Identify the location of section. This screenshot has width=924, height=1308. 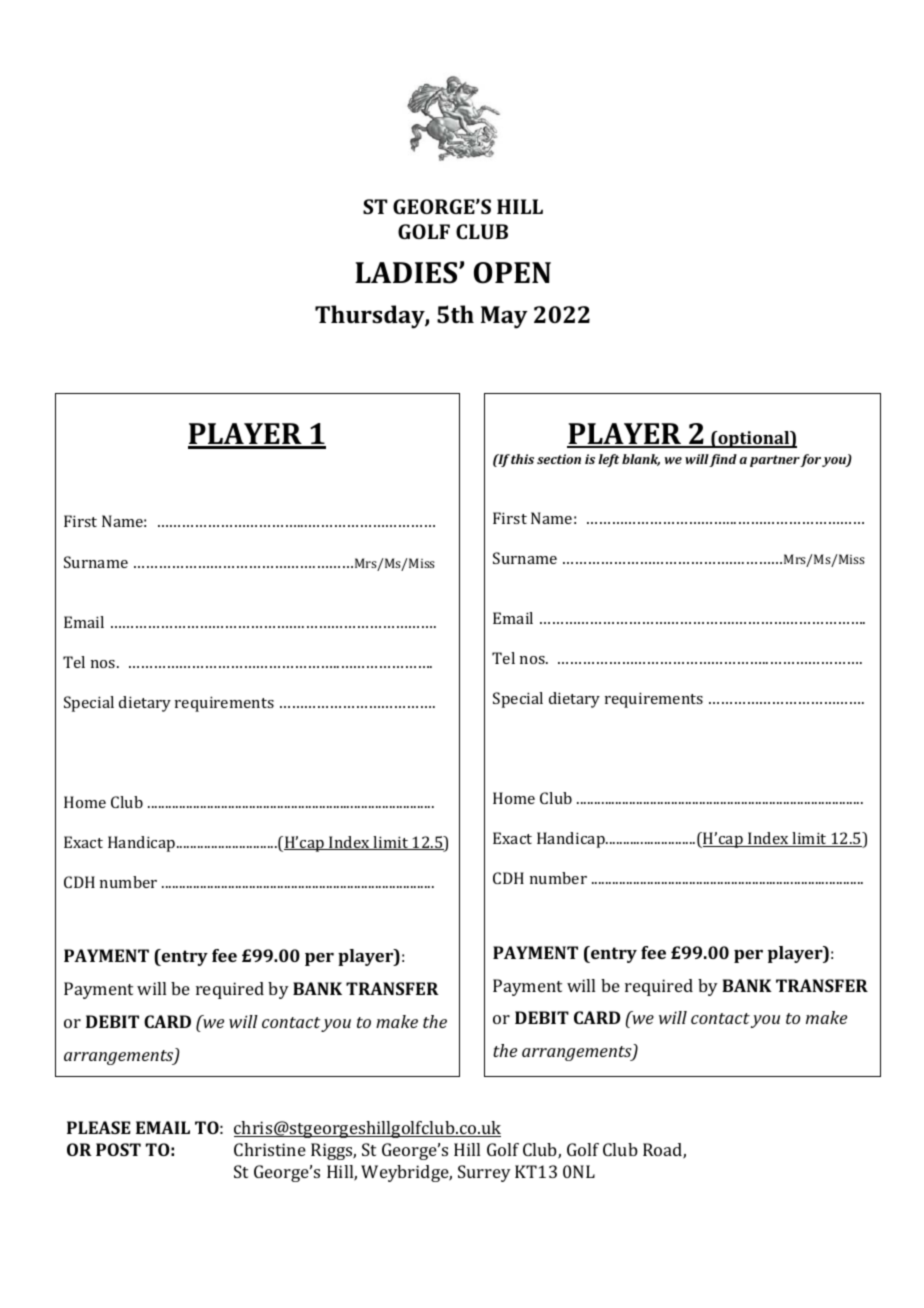
(559, 459).
